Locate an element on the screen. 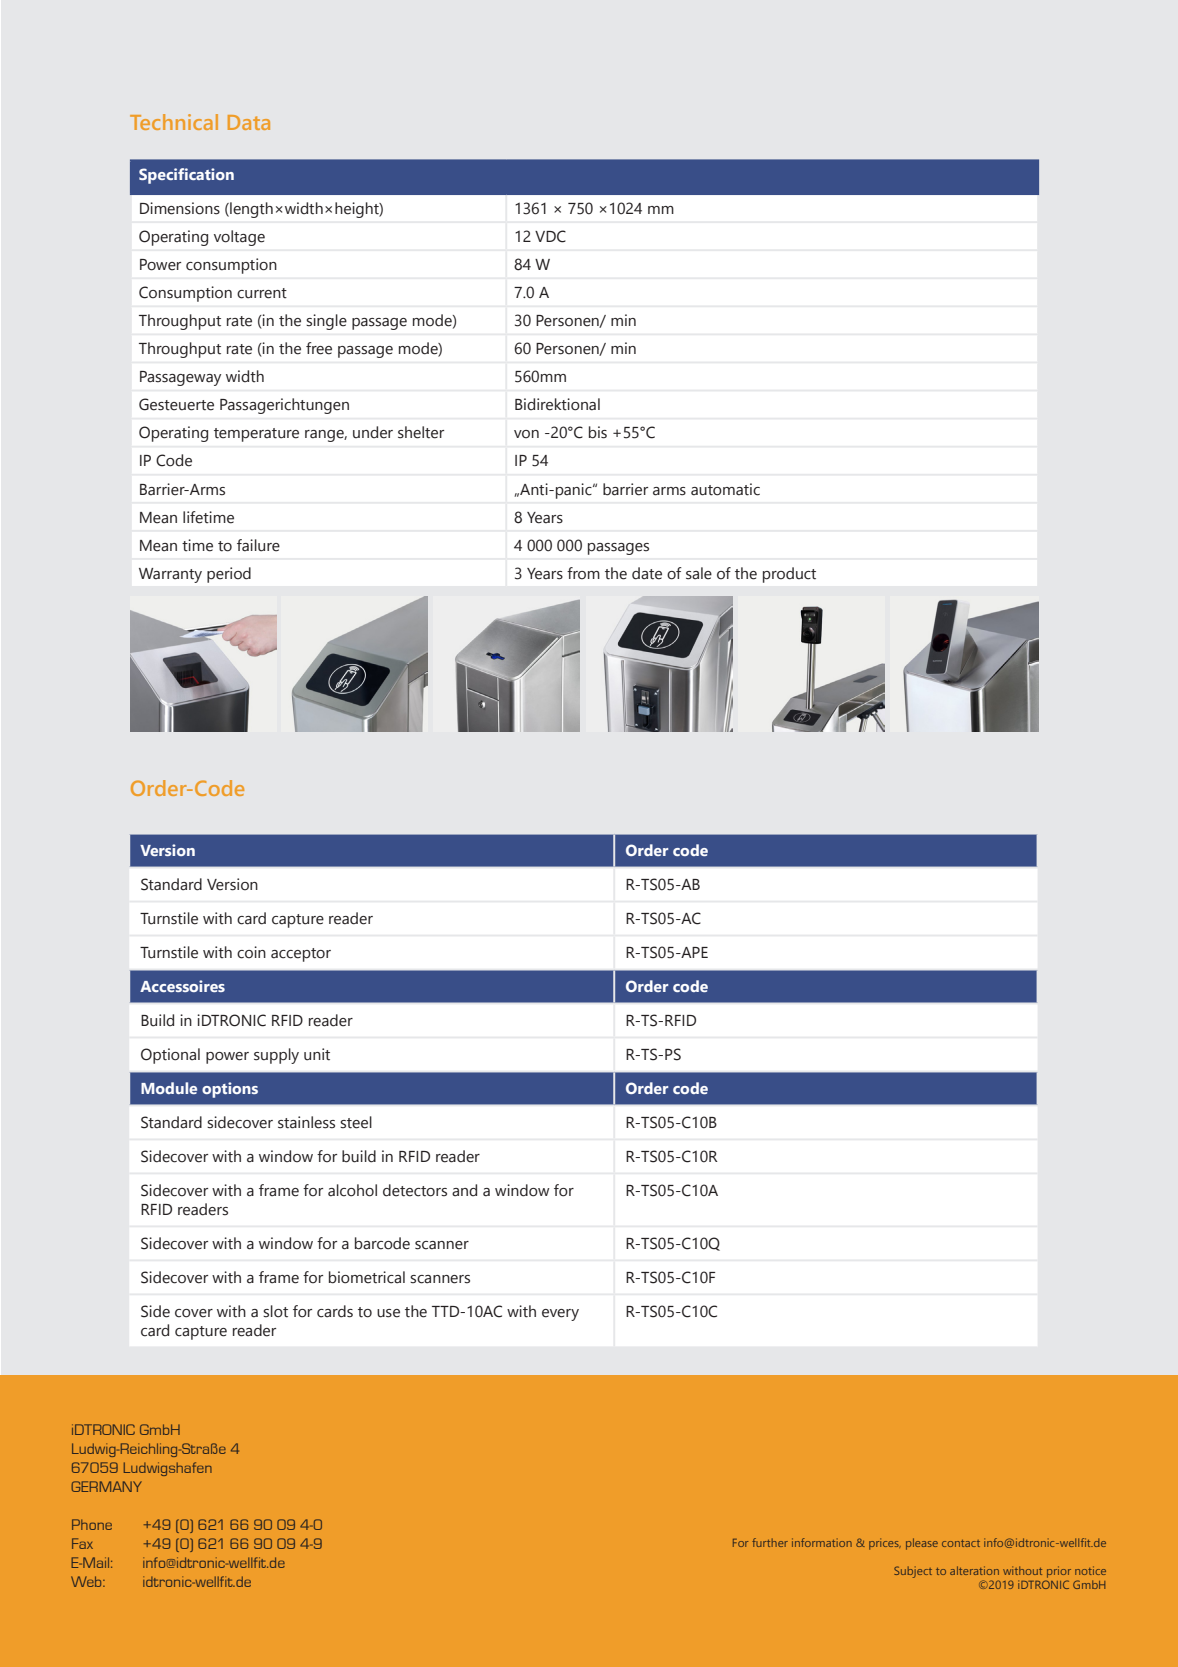 The width and height of the screenshot is (1178, 1667). stainless is located at coordinates (306, 1122).
